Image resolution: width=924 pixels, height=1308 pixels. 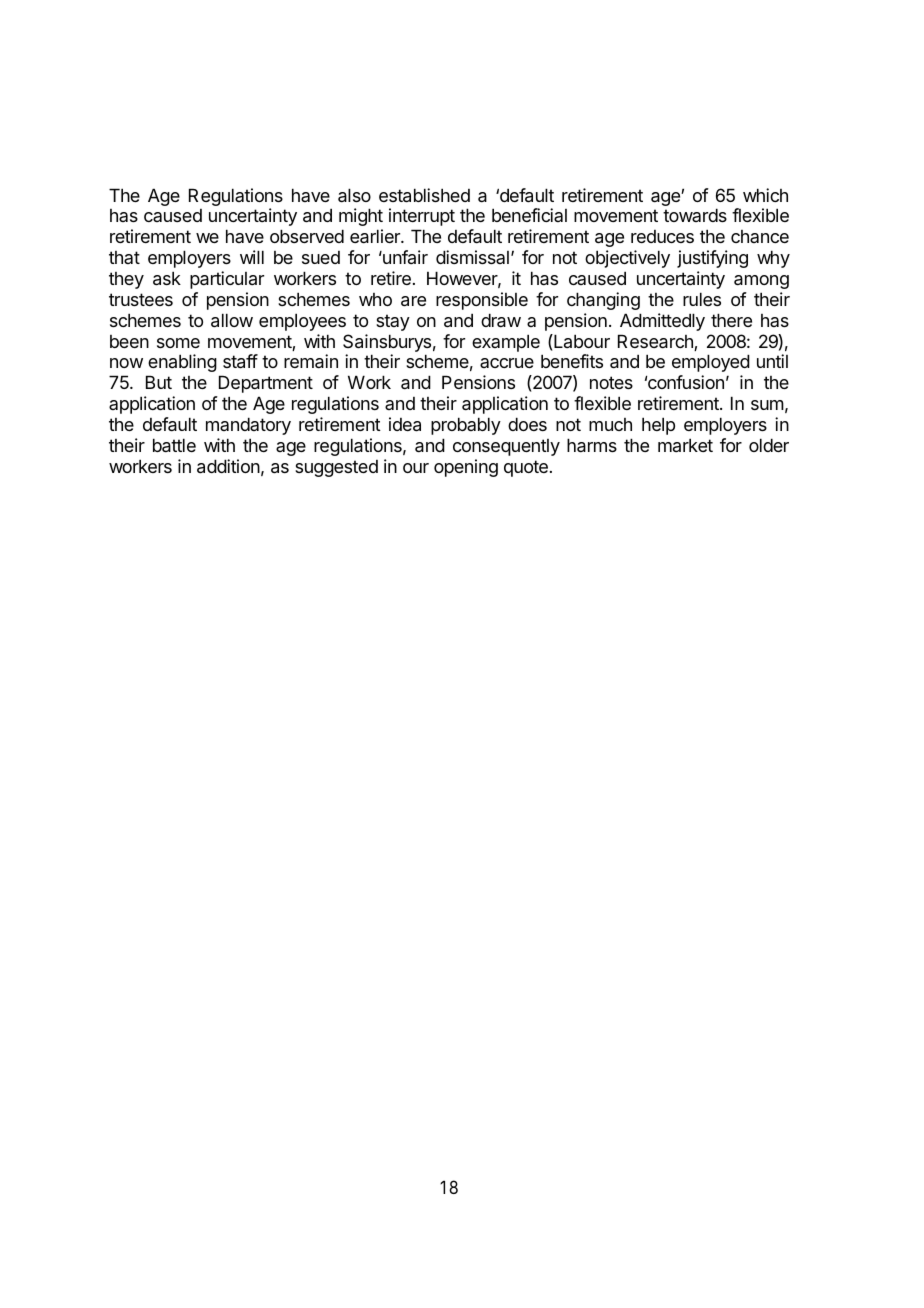 What do you see at coordinates (695, 215) in the image?
I see `towards` at bounding box center [695, 215].
